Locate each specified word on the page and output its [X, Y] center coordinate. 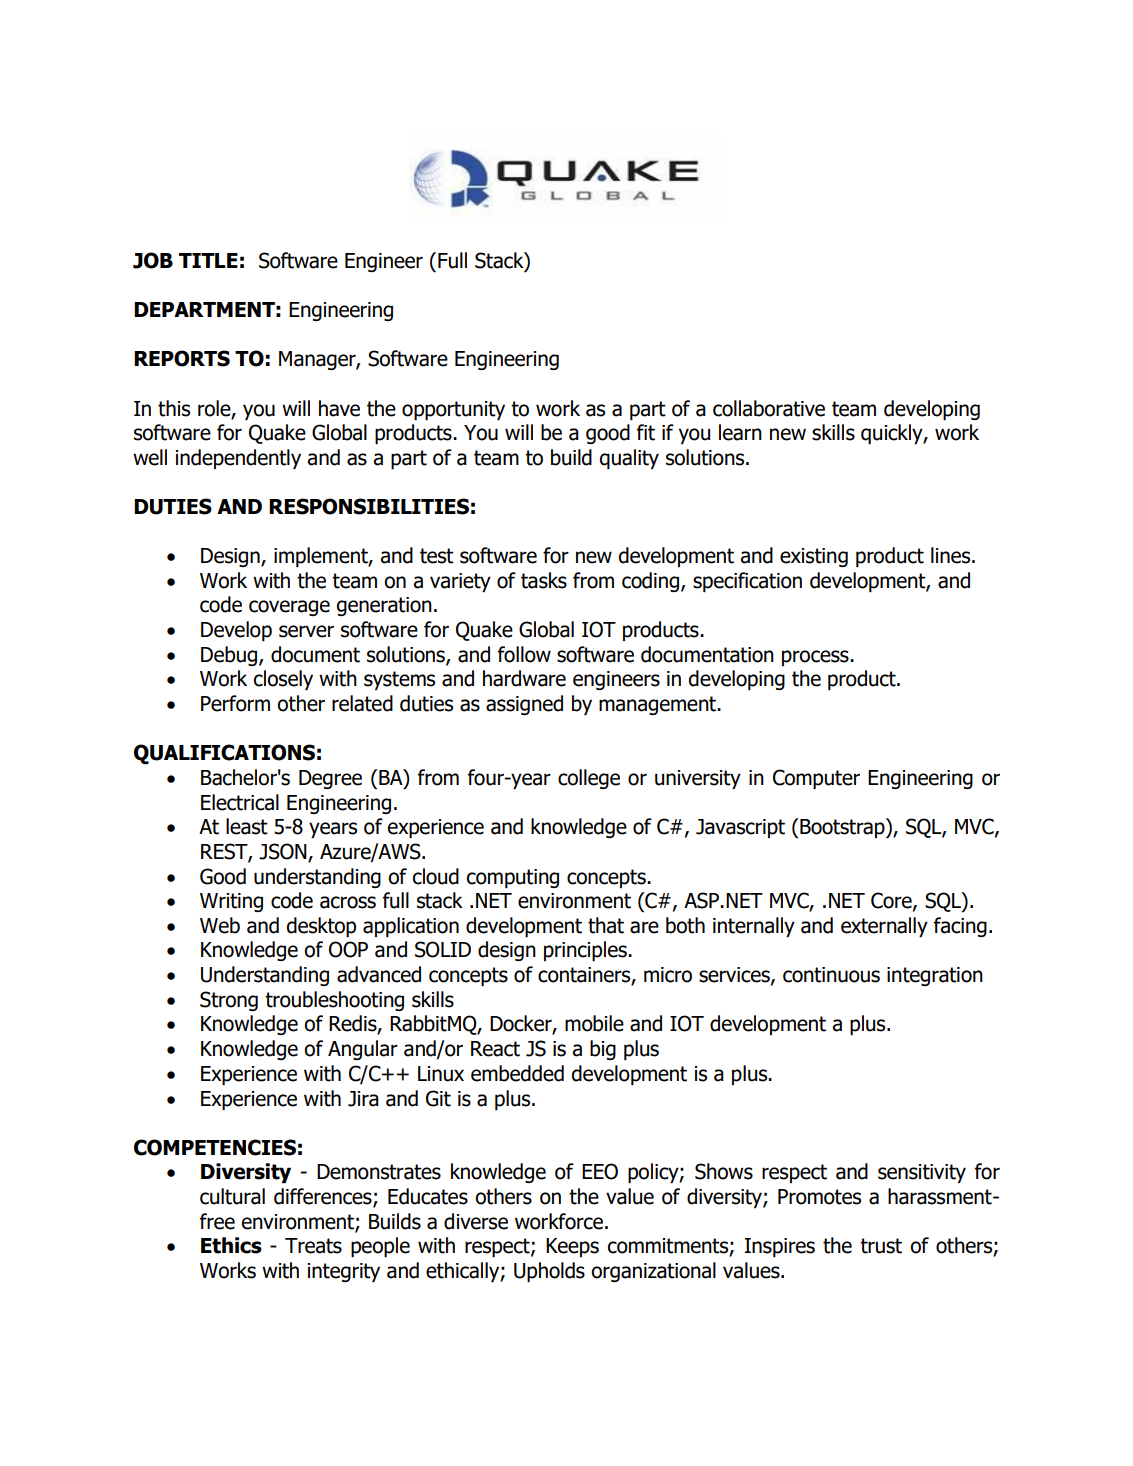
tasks [544, 580]
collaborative [769, 408]
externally [884, 927]
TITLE [208, 260]
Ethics [231, 1245]
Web [220, 925]
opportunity [453, 410]
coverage [289, 608]
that [606, 925]
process [816, 658]
